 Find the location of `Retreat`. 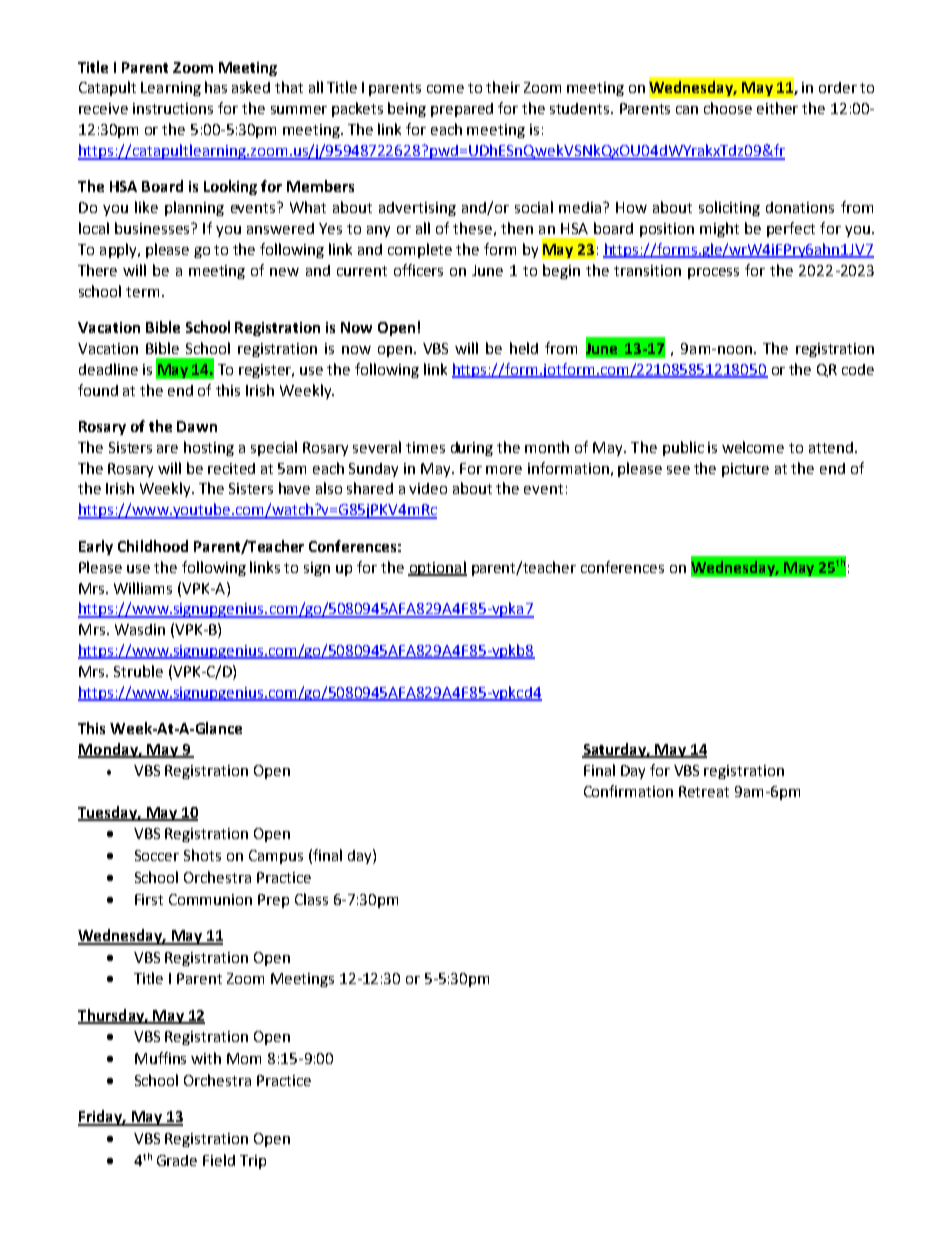

Retreat is located at coordinates (704, 791).
